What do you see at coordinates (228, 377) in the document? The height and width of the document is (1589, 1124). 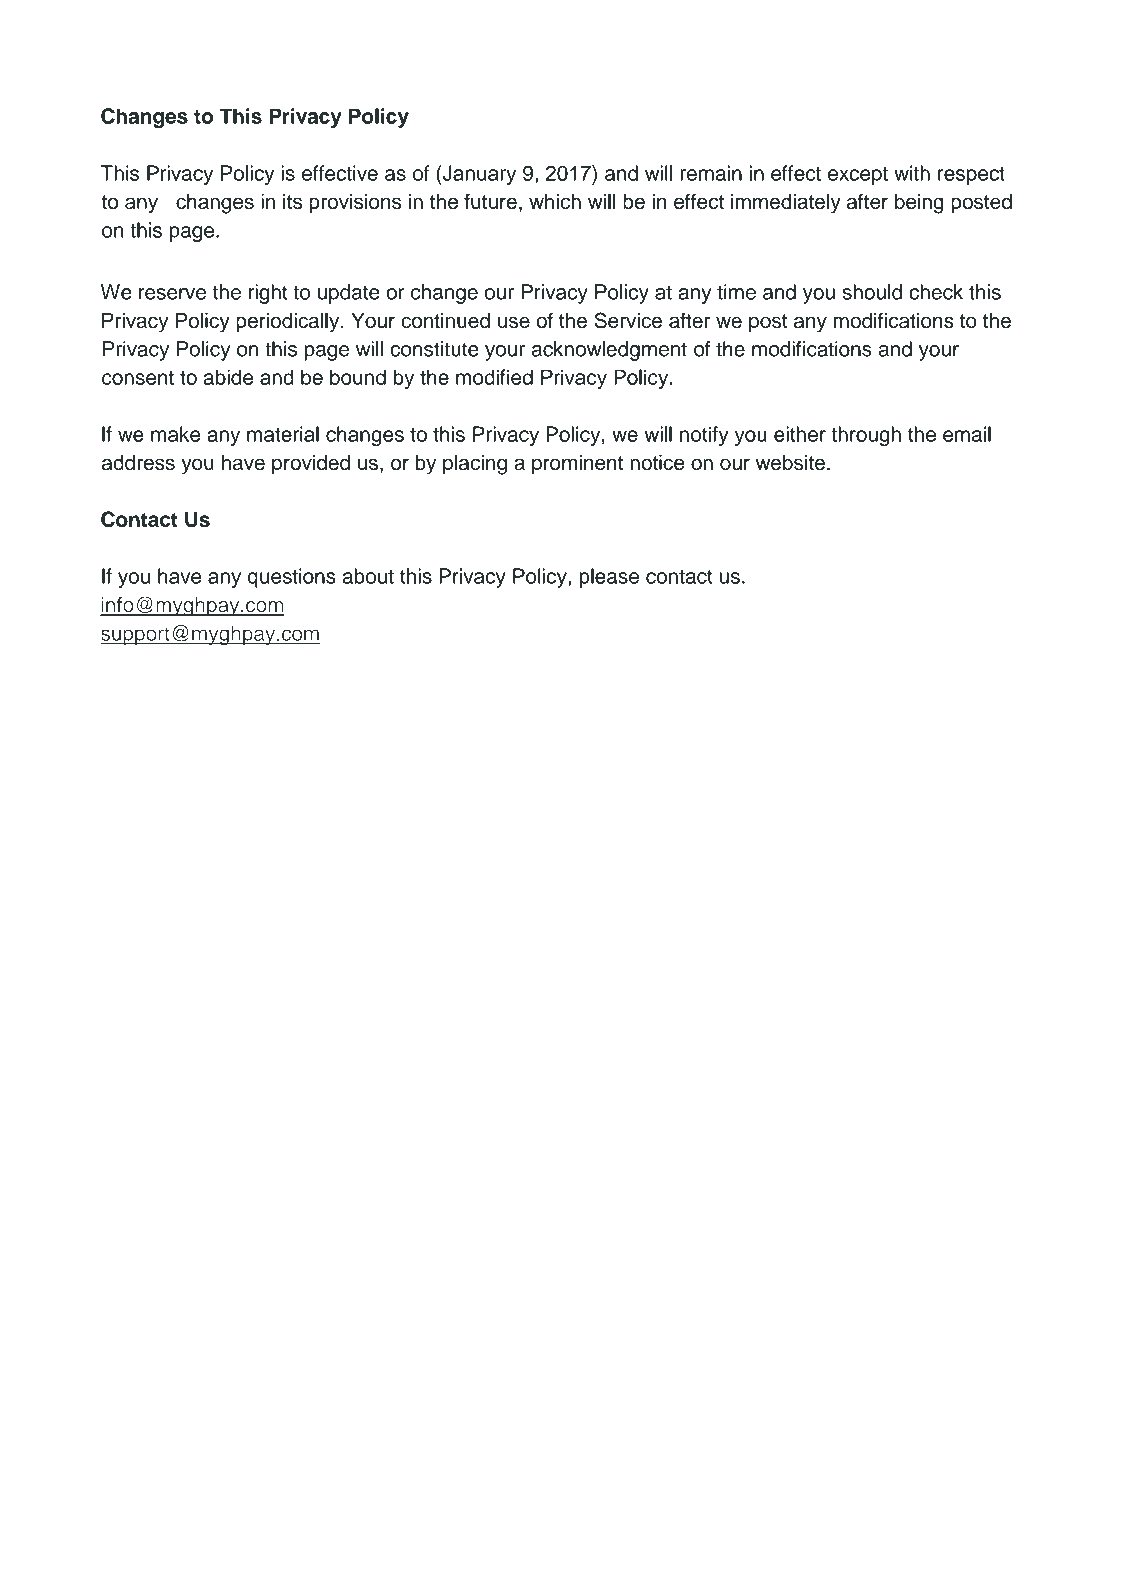 I see `abide` at bounding box center [228, 377].
